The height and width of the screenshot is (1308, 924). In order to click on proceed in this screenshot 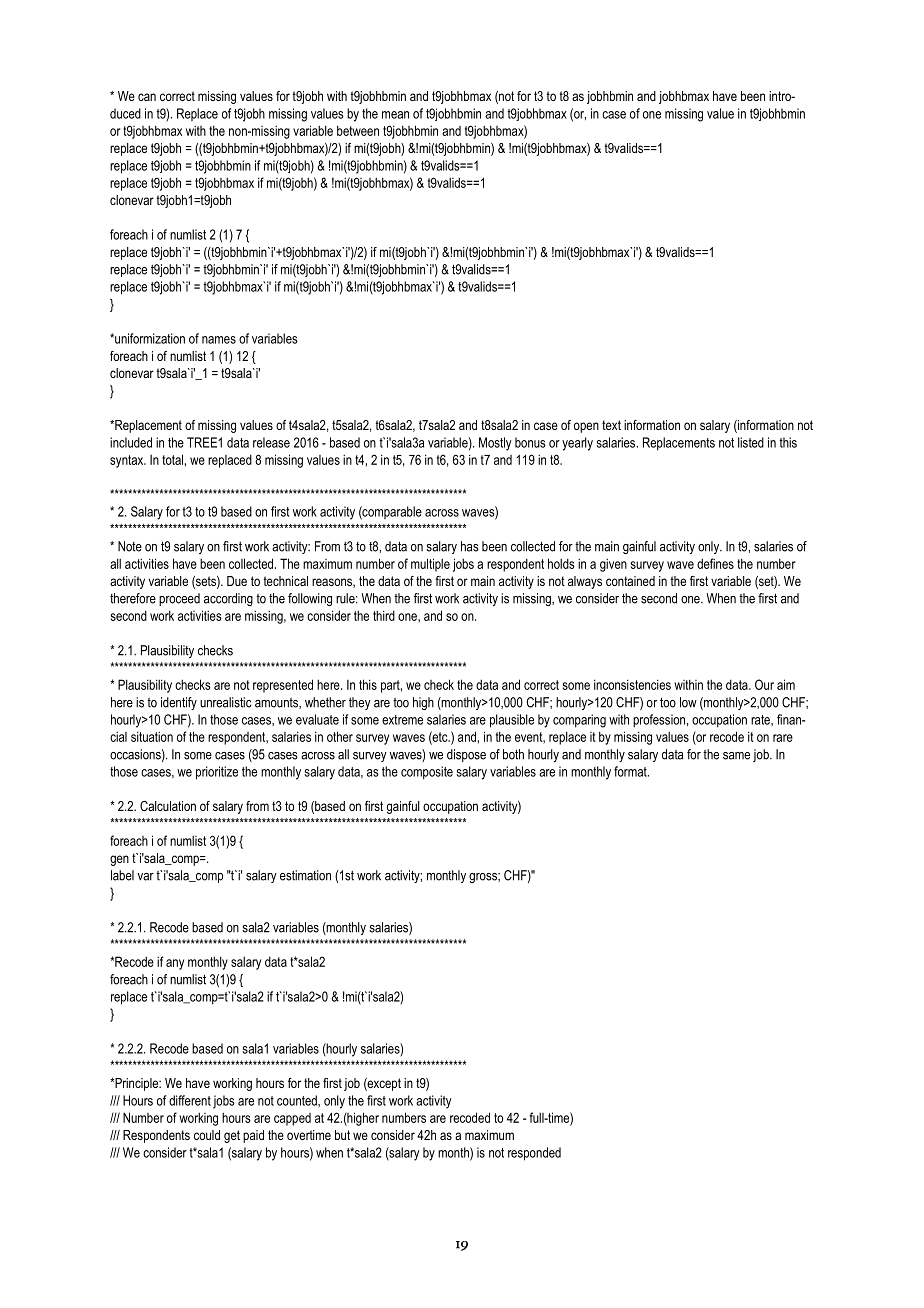, I will do `click(179, 599)`.
